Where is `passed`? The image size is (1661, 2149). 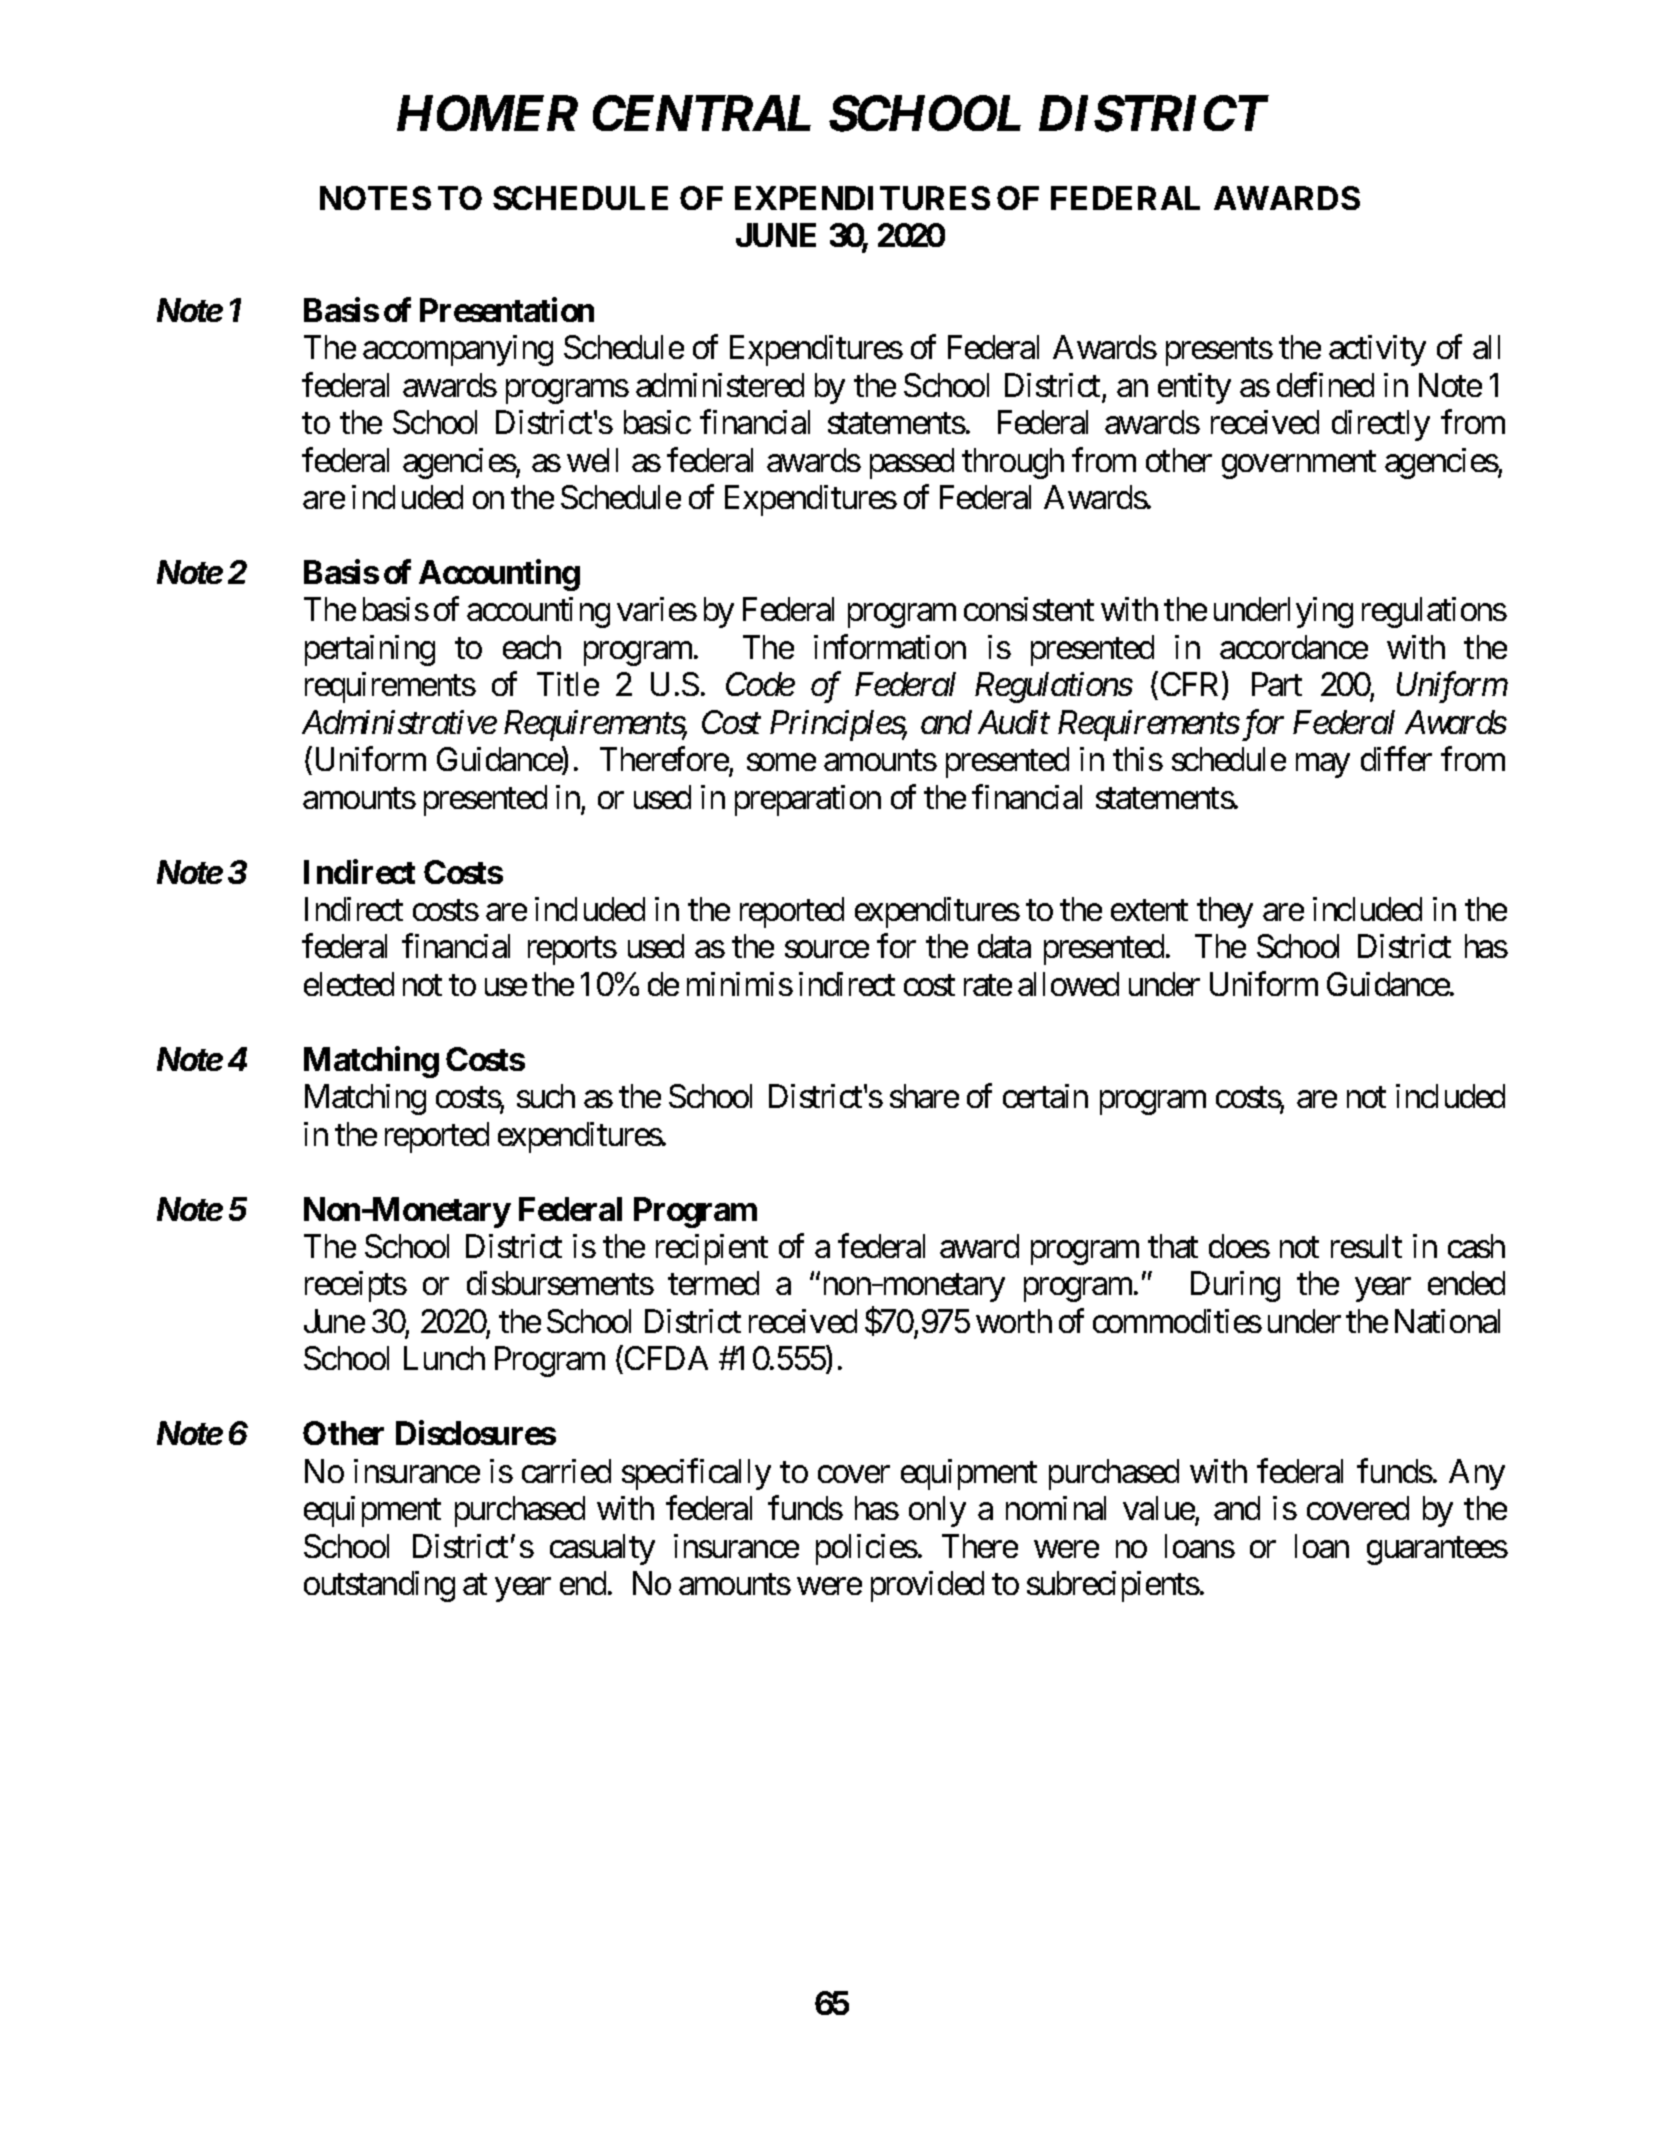 passed is located at coordinates (912, 463).
